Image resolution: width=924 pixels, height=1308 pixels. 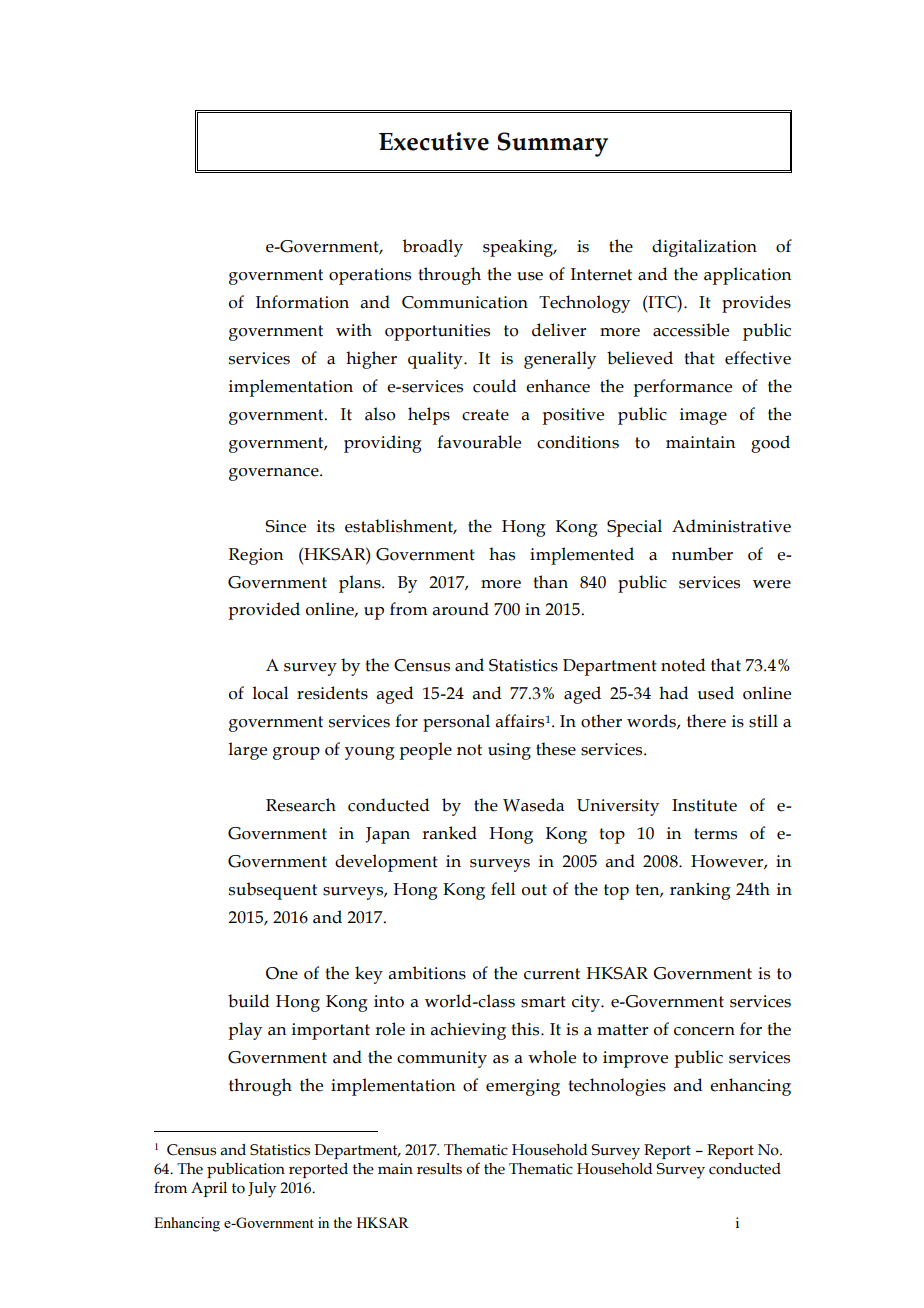 I want to click on digitalization, so click(x=704, y=248).
